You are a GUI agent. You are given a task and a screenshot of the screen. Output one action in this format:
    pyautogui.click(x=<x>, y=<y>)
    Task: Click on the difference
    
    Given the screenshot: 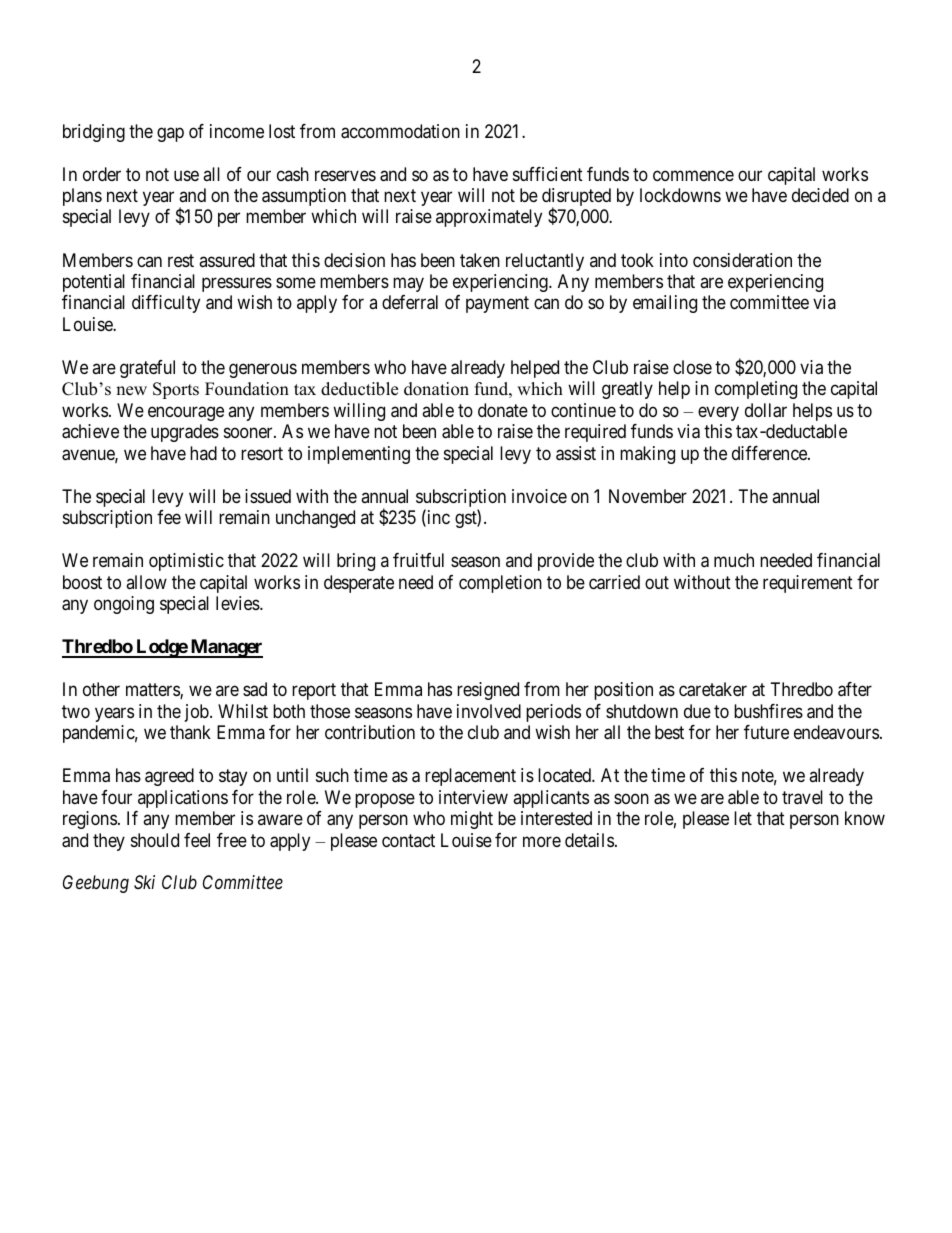 What is the action you would take?
    pyautogui.click(x=770, y=453)
